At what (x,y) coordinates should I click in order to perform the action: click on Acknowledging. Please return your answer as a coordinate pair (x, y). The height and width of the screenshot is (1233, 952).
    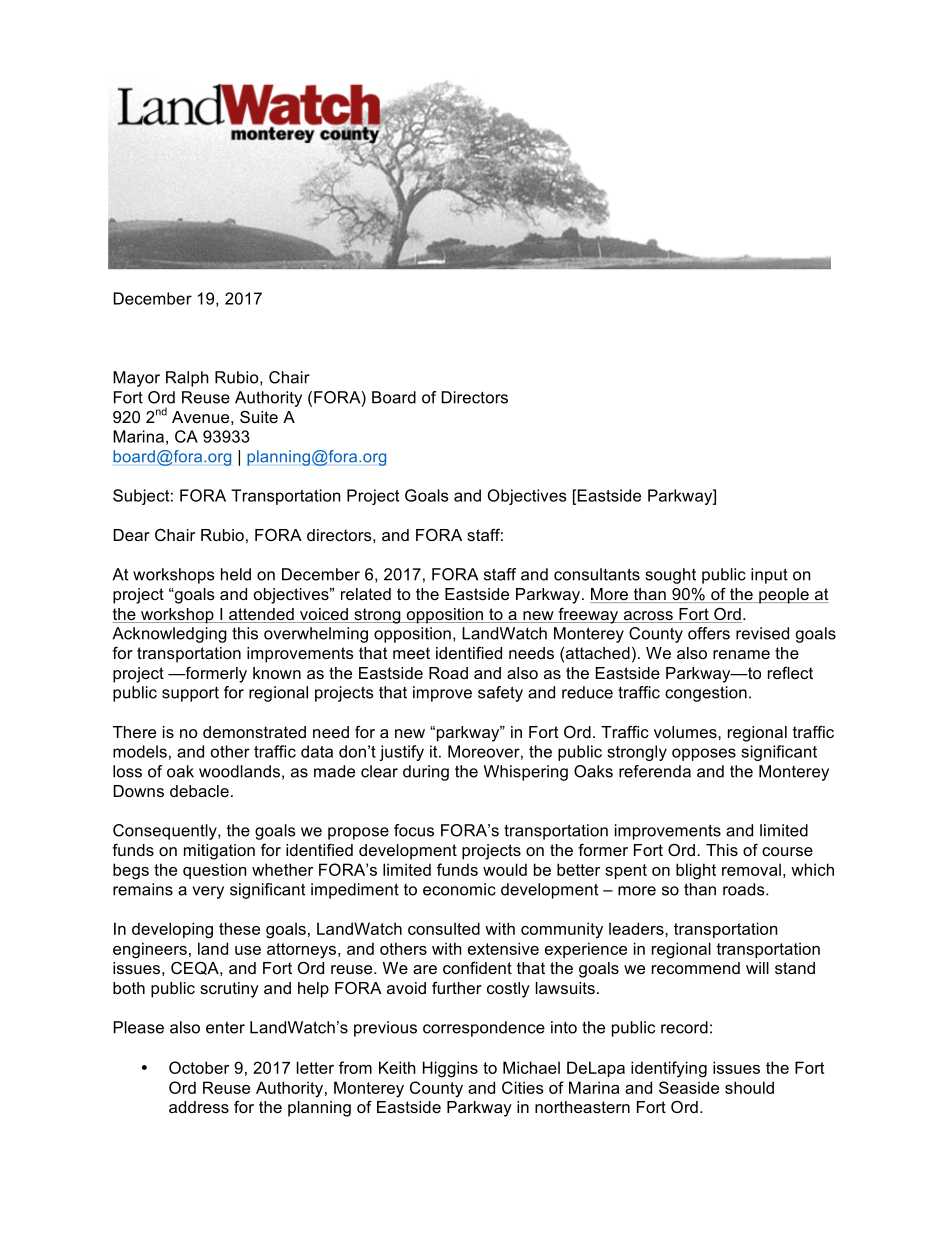
    Looking at the image, I should click on (169, 635).
